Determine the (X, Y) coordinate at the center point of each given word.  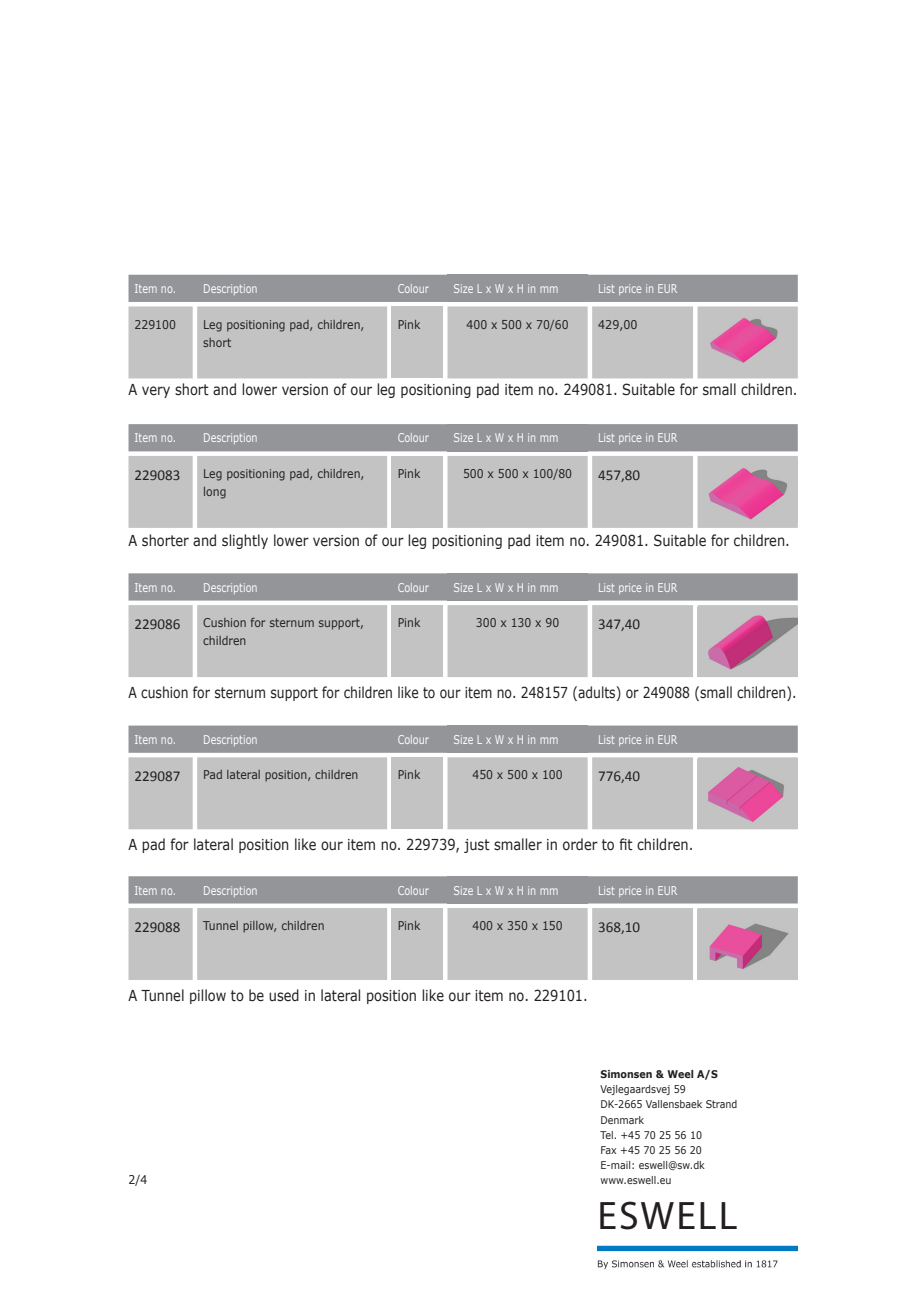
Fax (608, 1150)
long (215, 493)
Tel (607, 1135)
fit (626, 844)
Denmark (622, 1120)
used (284, 995)
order (580, 844)
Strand (721, 1104)
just (477, 846)
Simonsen (626, 1074)
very (156, 392)
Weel (680, 1074)
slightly (245, 541)
